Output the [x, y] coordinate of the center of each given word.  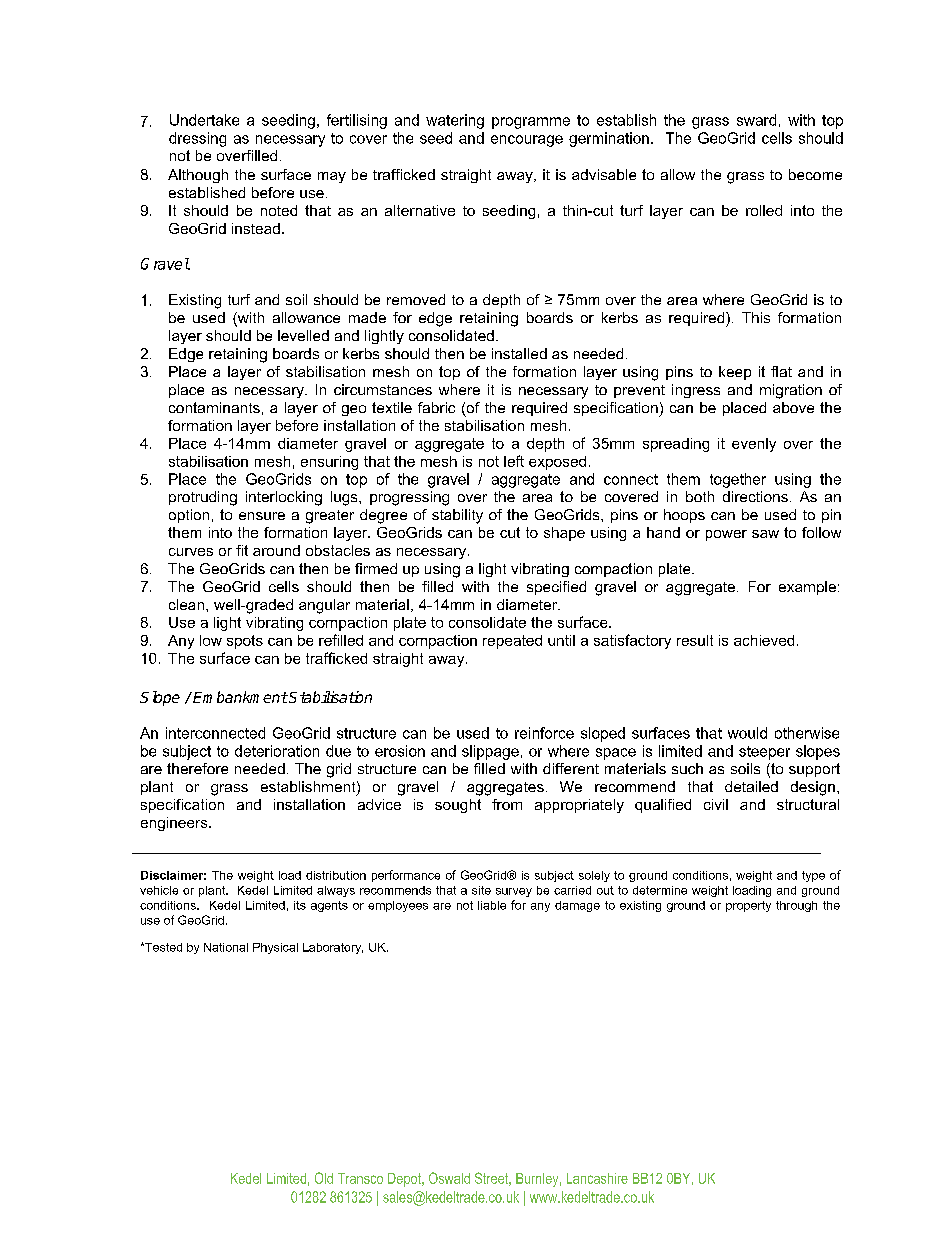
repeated [512, 642]
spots [245, 642]
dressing [197, 139]
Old [324, 1178]
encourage [527, 141]
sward [756, 120]
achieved [764, 640]
